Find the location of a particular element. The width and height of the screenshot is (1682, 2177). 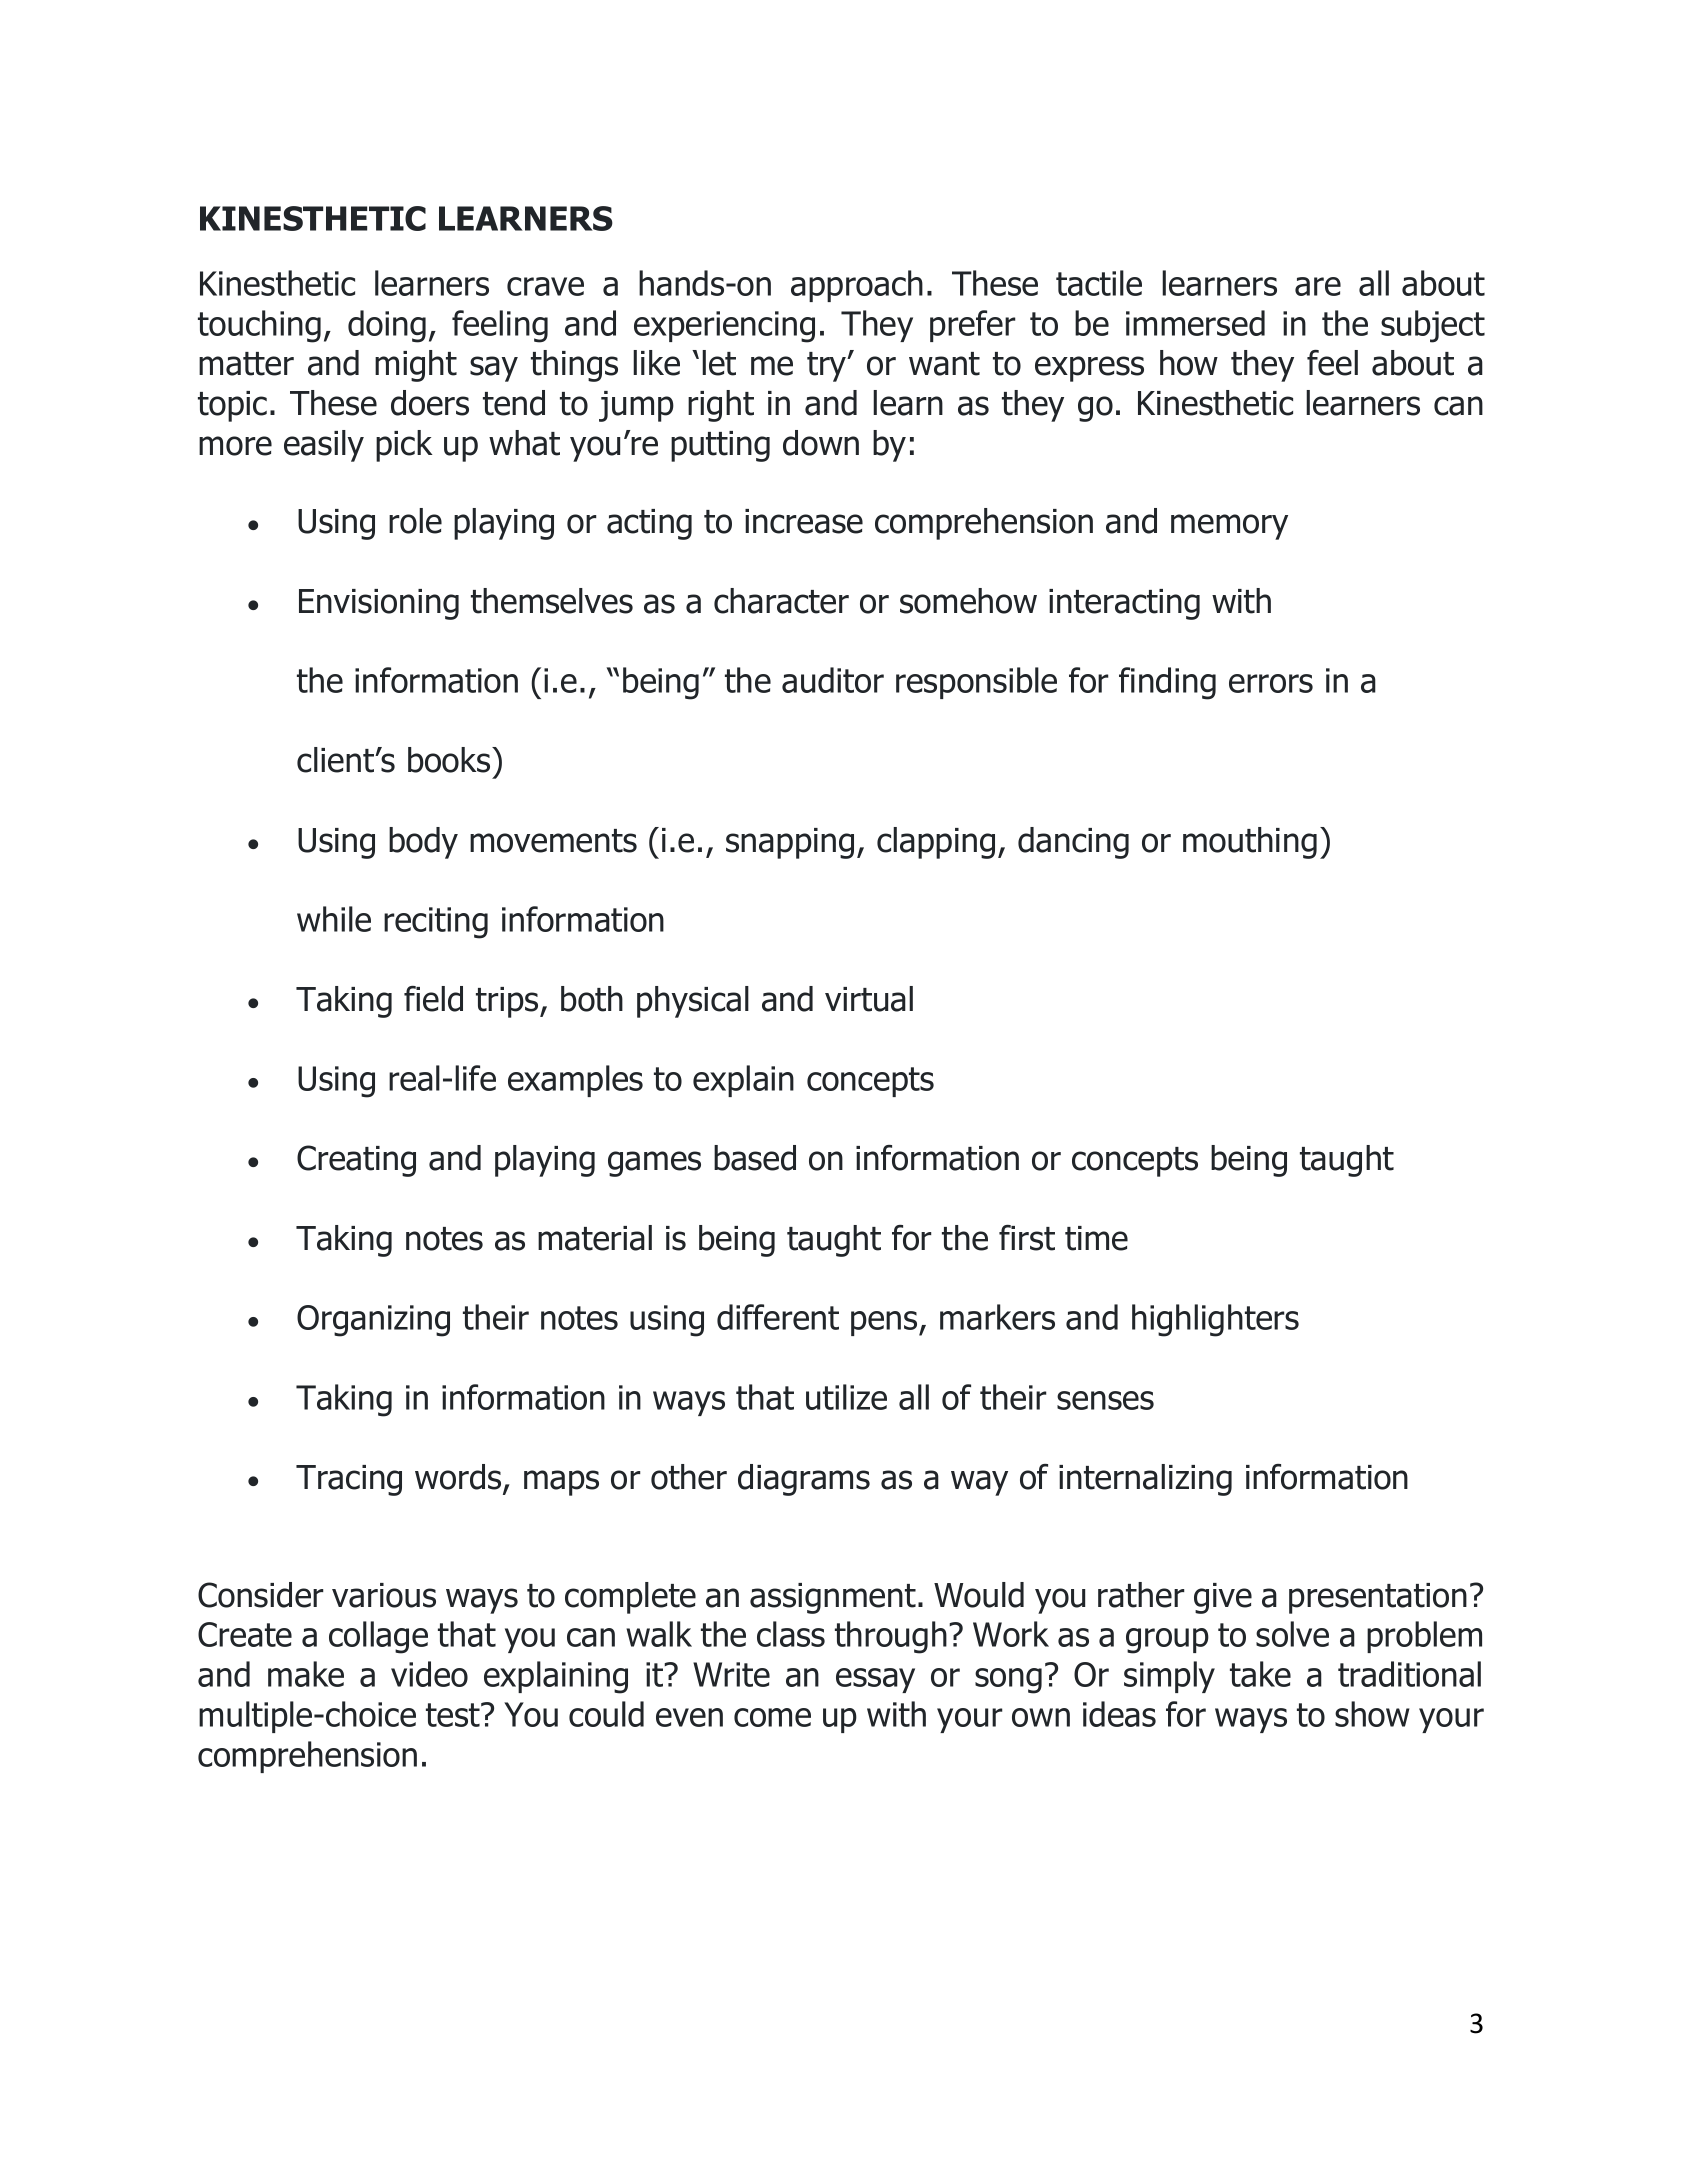

essay is located at coordinates (875, 1680).
